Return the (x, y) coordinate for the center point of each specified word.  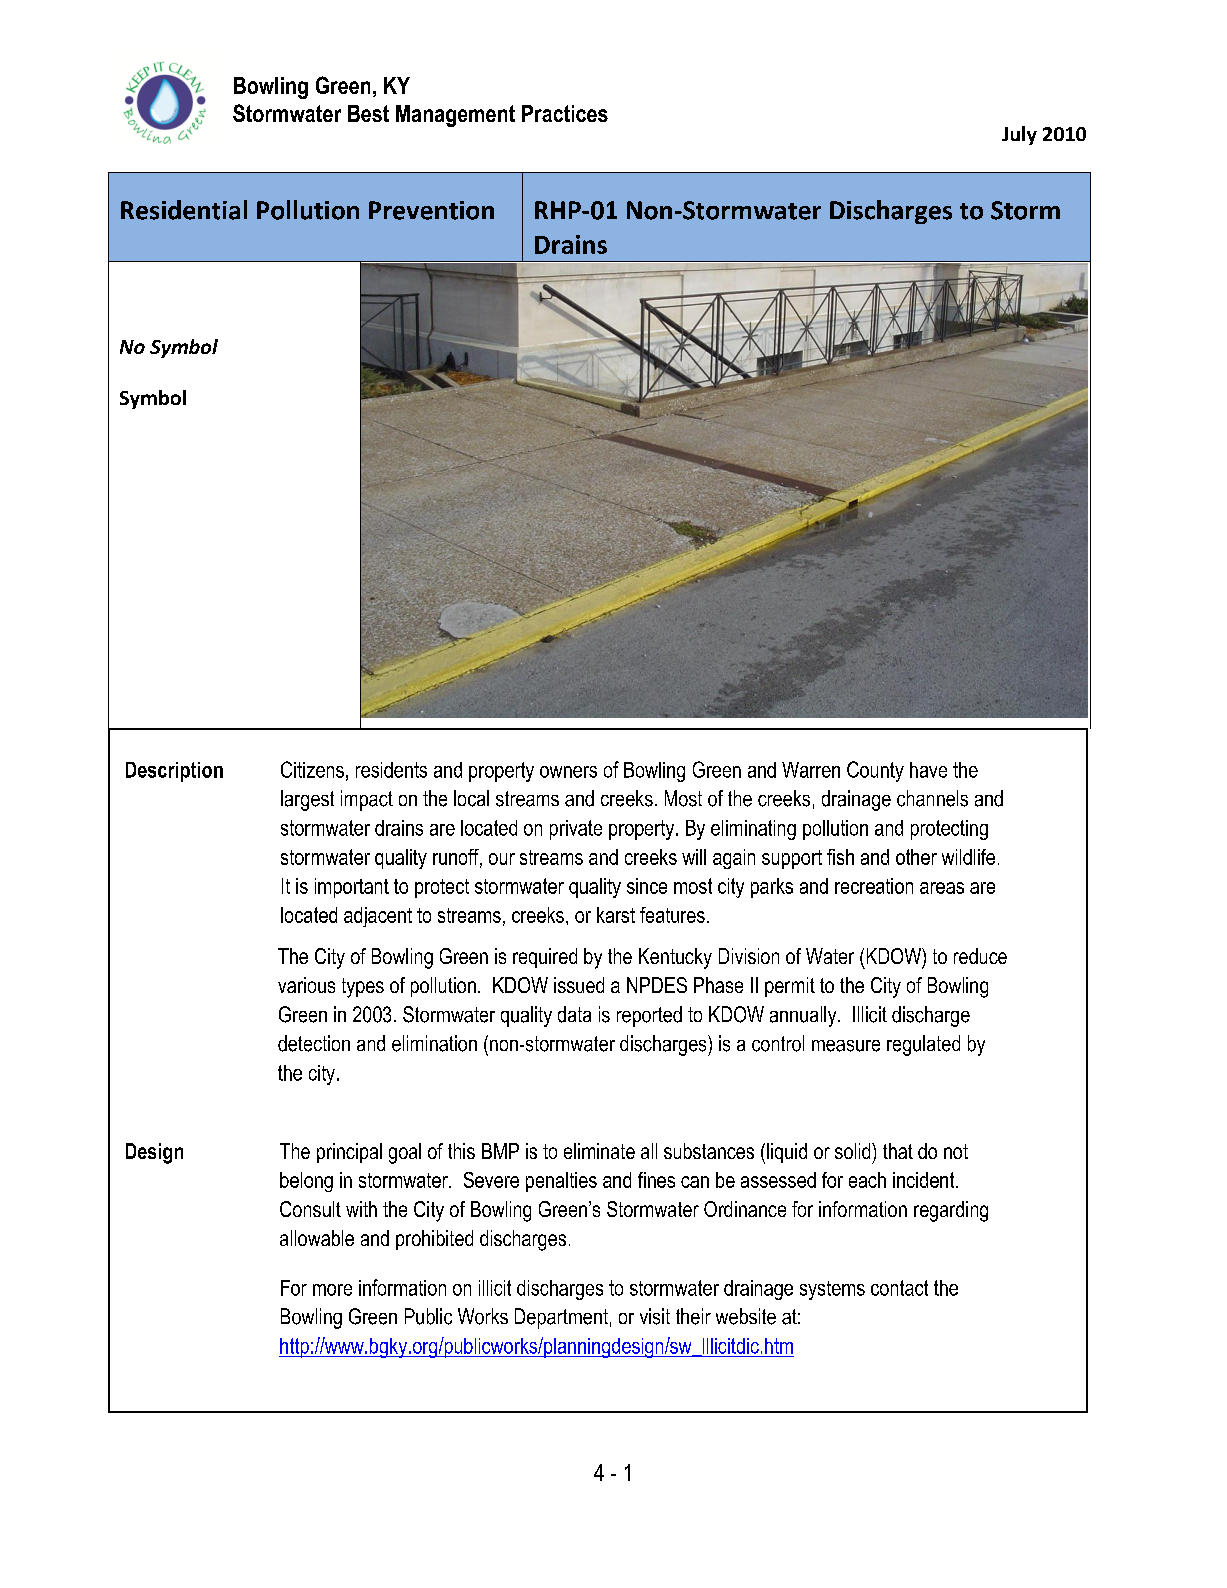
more (332, 1290)
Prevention (431, 210)
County (875, 771)
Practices (565, 113)
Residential (184, 210)
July (1019, 135)
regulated (923, 1045)
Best (368, 113)
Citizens (312, 769)
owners (568, 772)
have (928, 770)
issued (579, 985)
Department (561, 1318)
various (306, 985)
